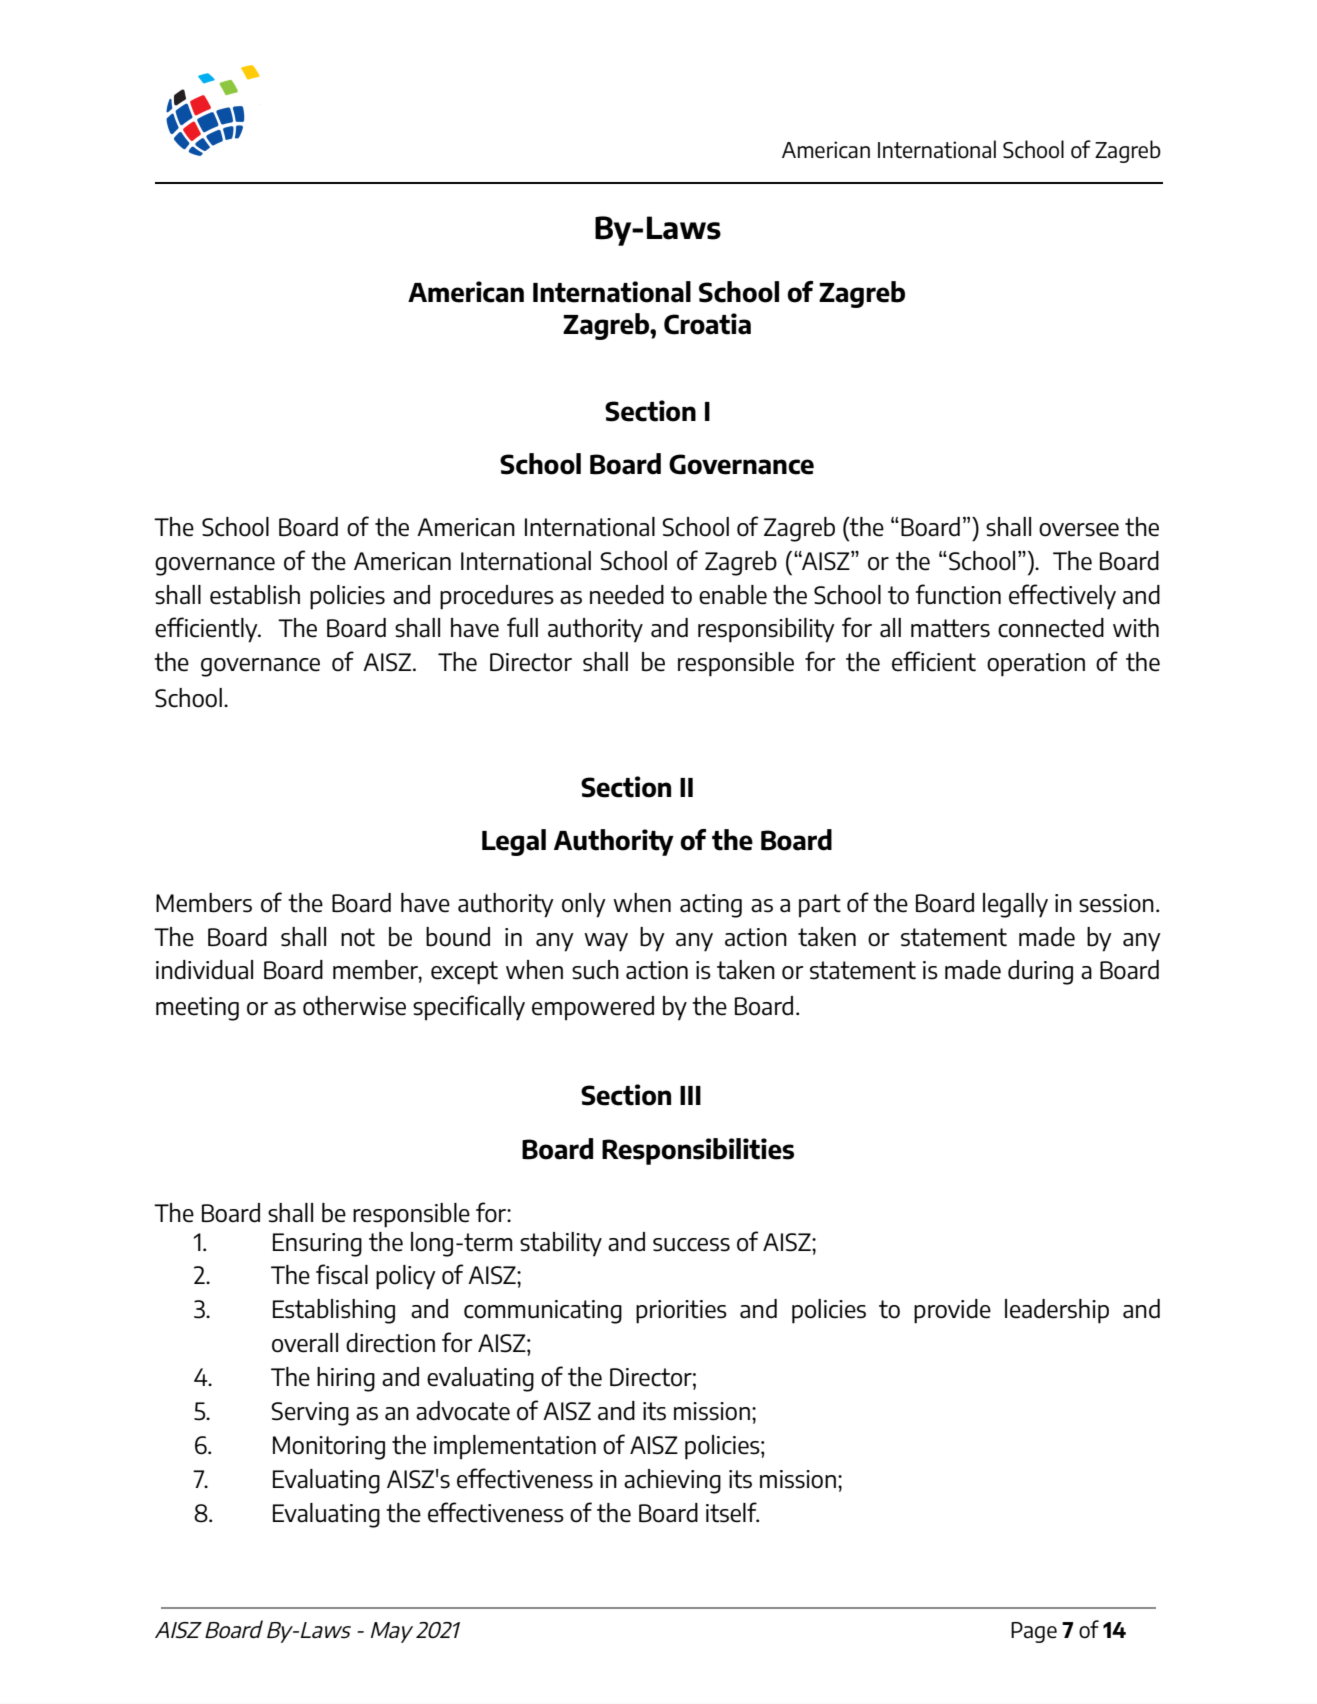  What do you see at coordinates (1036, 665) in the page?
I see `operation` at bounding box center [1036, 665].
